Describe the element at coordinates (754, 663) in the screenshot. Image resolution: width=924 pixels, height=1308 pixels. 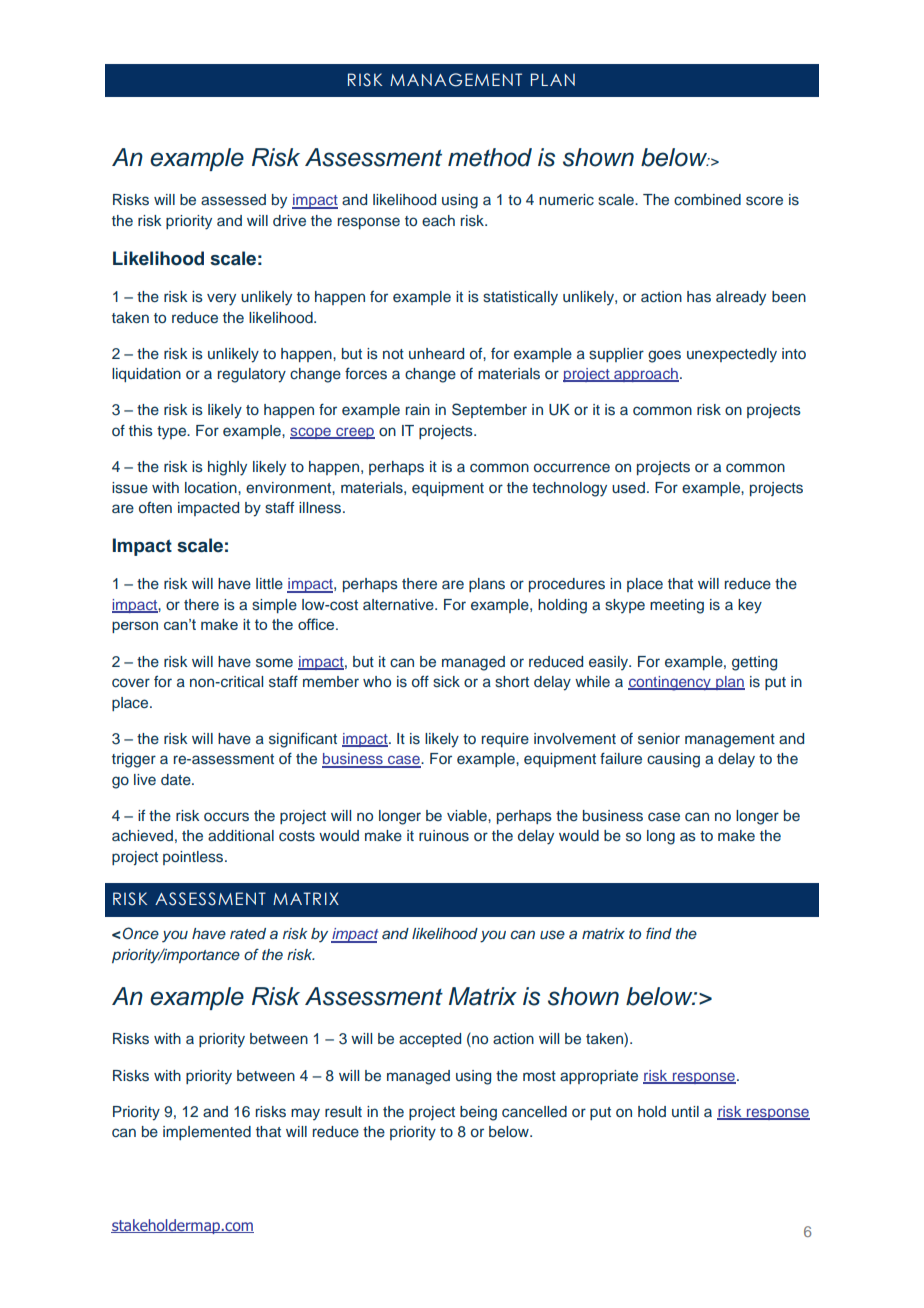
I see `getting` at that location.
